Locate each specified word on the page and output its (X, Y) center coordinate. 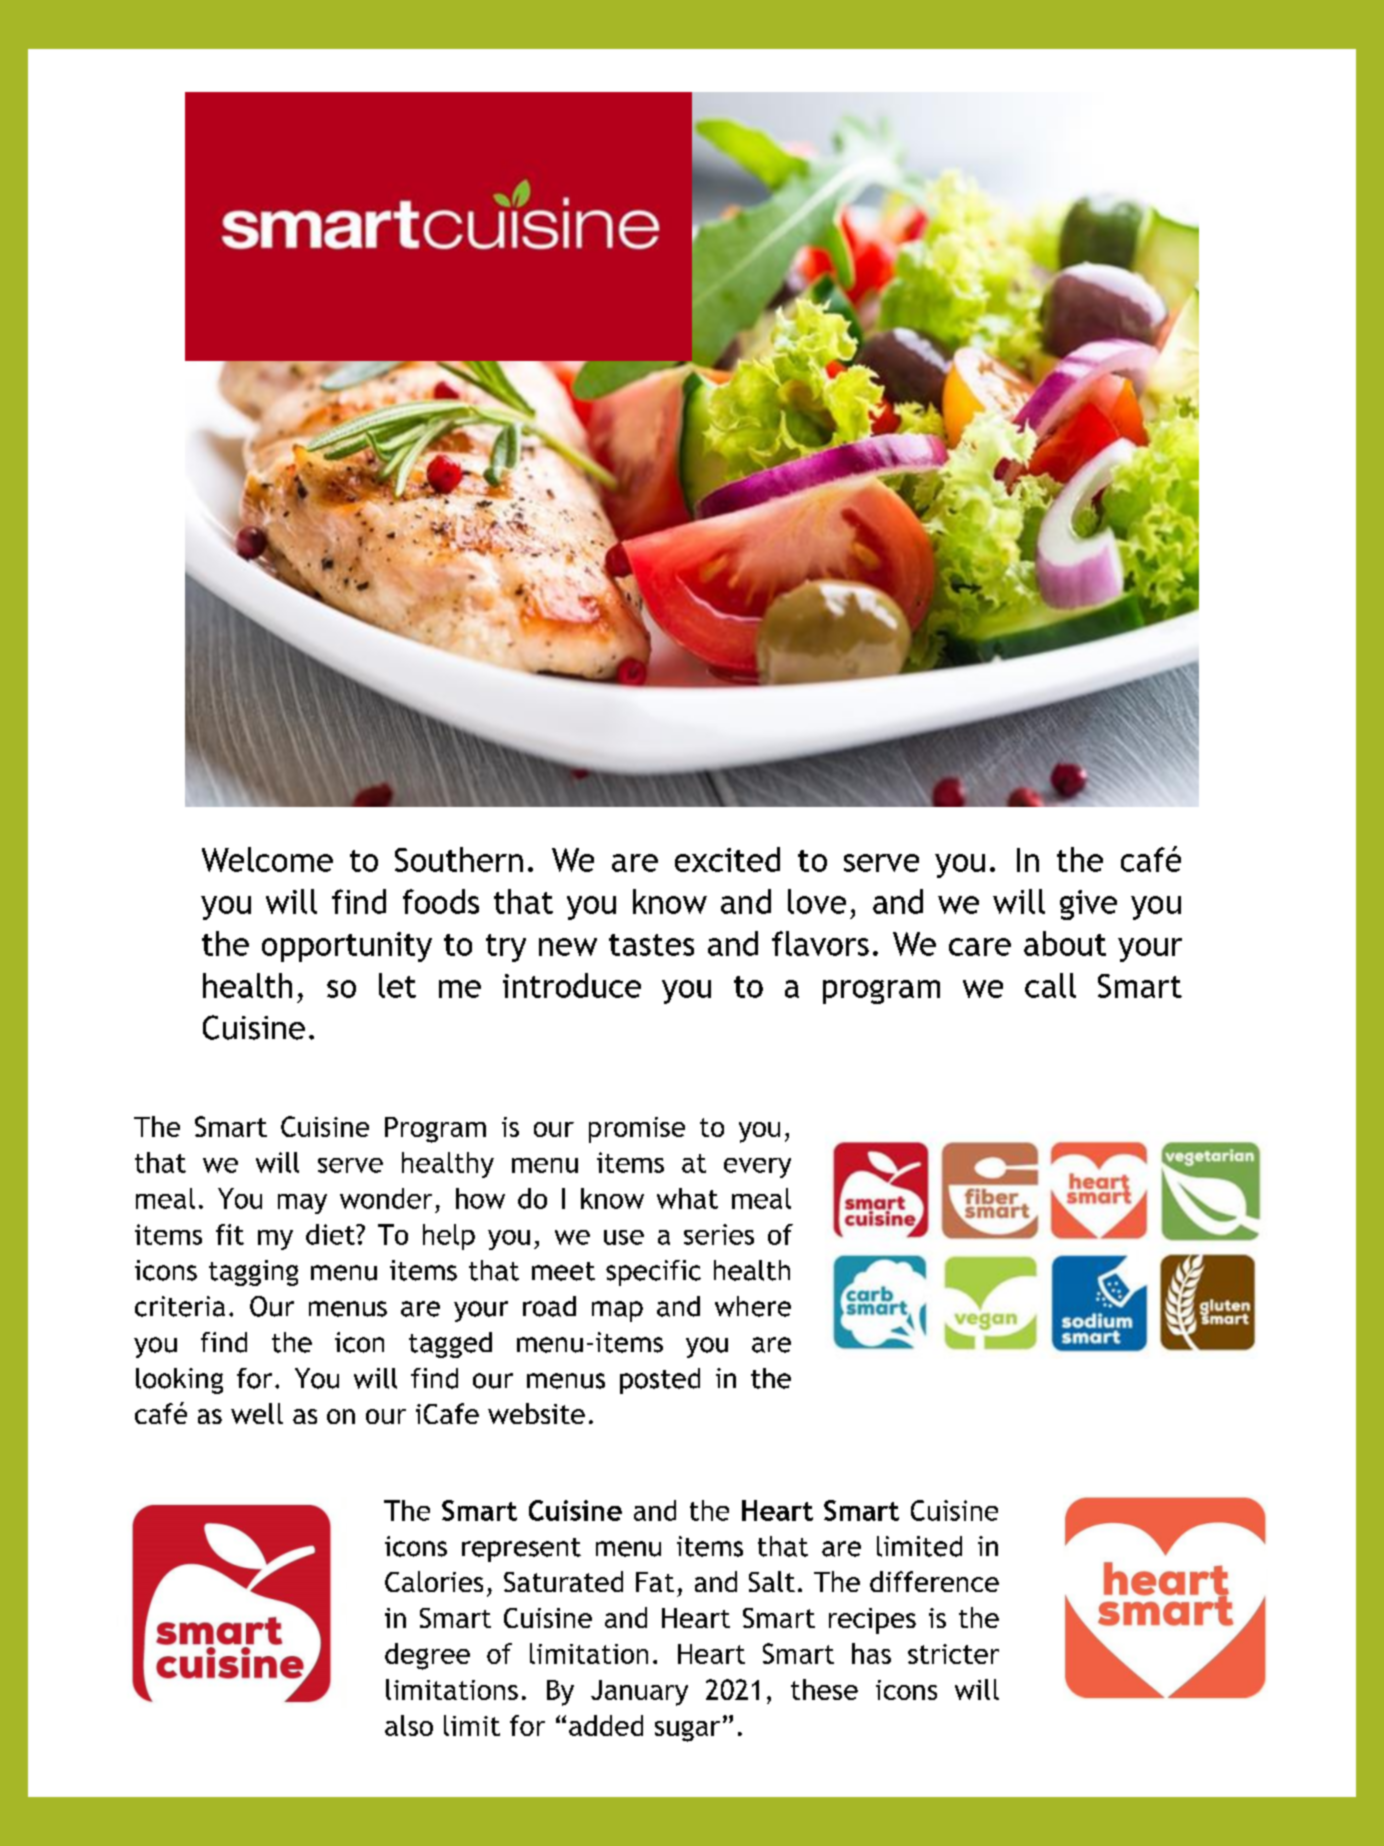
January (639, 1693)
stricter (953, 1654)
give (1088, 905)
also (409, 1725)
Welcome (267, 859)
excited (727, 859)
